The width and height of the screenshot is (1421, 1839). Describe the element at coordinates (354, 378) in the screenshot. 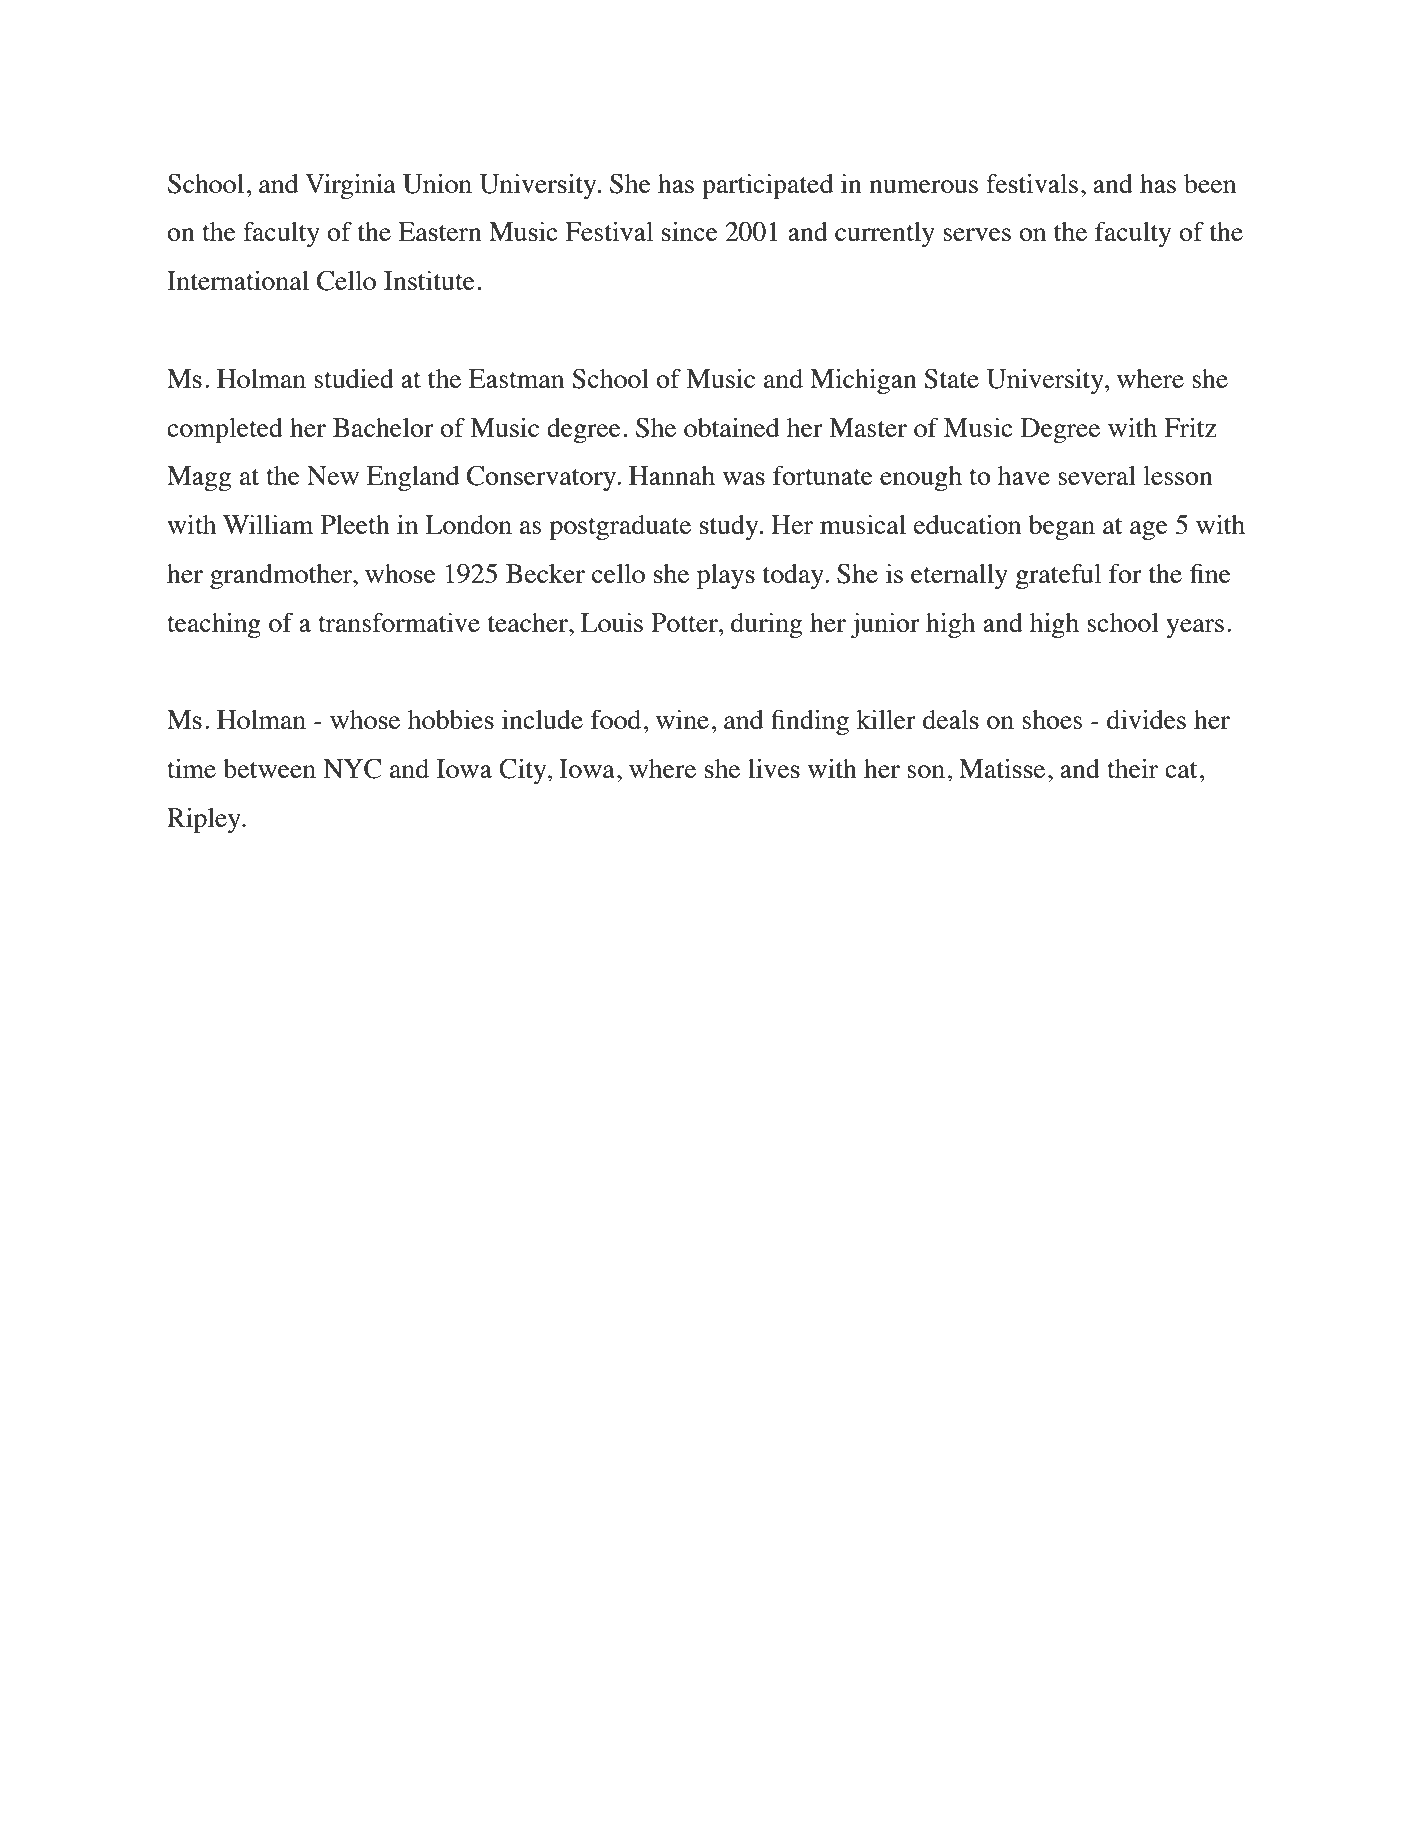

I see `studied` at that location.
